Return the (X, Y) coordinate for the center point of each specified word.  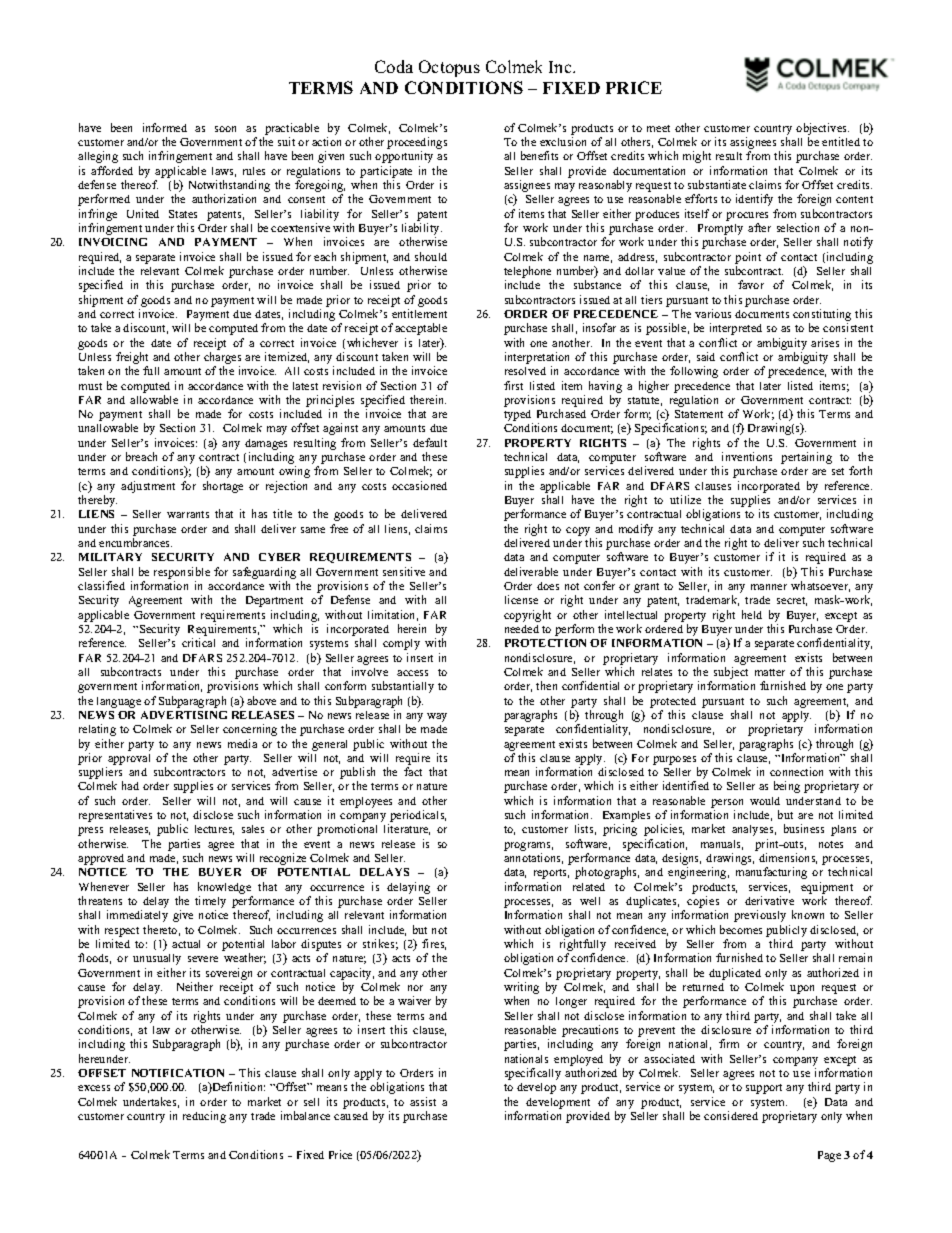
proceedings (417, 144)
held (752, 614)
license (521, 599)
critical (198, 642)
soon (225, 129)
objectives (822, 129)
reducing (204, 1117)
